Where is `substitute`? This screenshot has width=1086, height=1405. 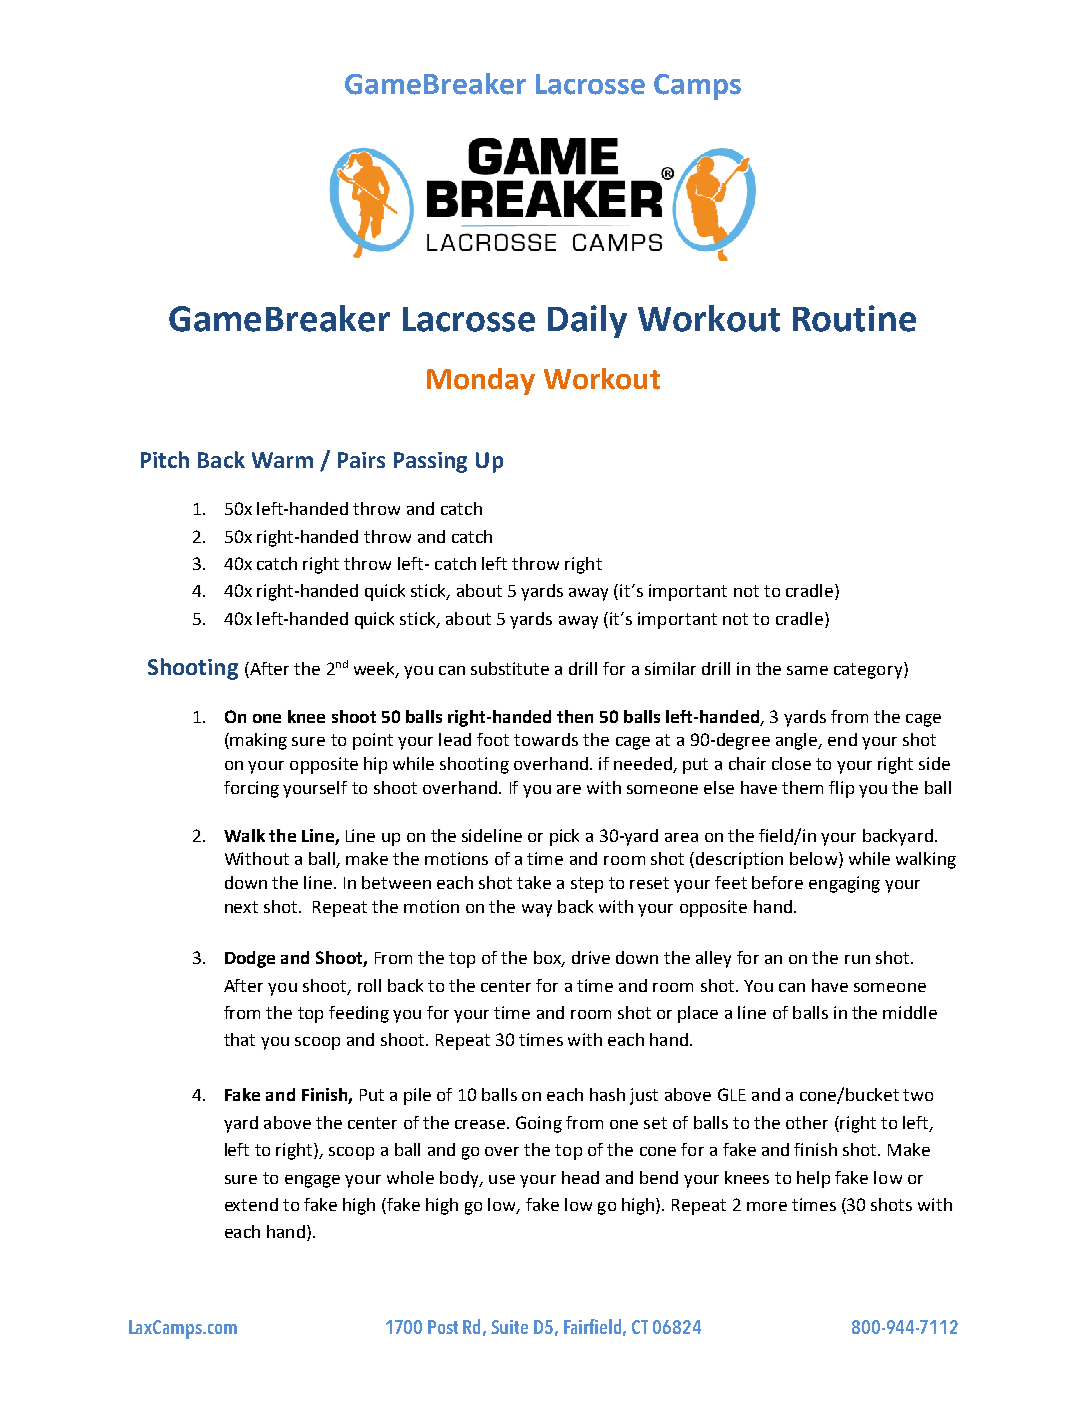 substitute is located at coordinates (510, 668).
